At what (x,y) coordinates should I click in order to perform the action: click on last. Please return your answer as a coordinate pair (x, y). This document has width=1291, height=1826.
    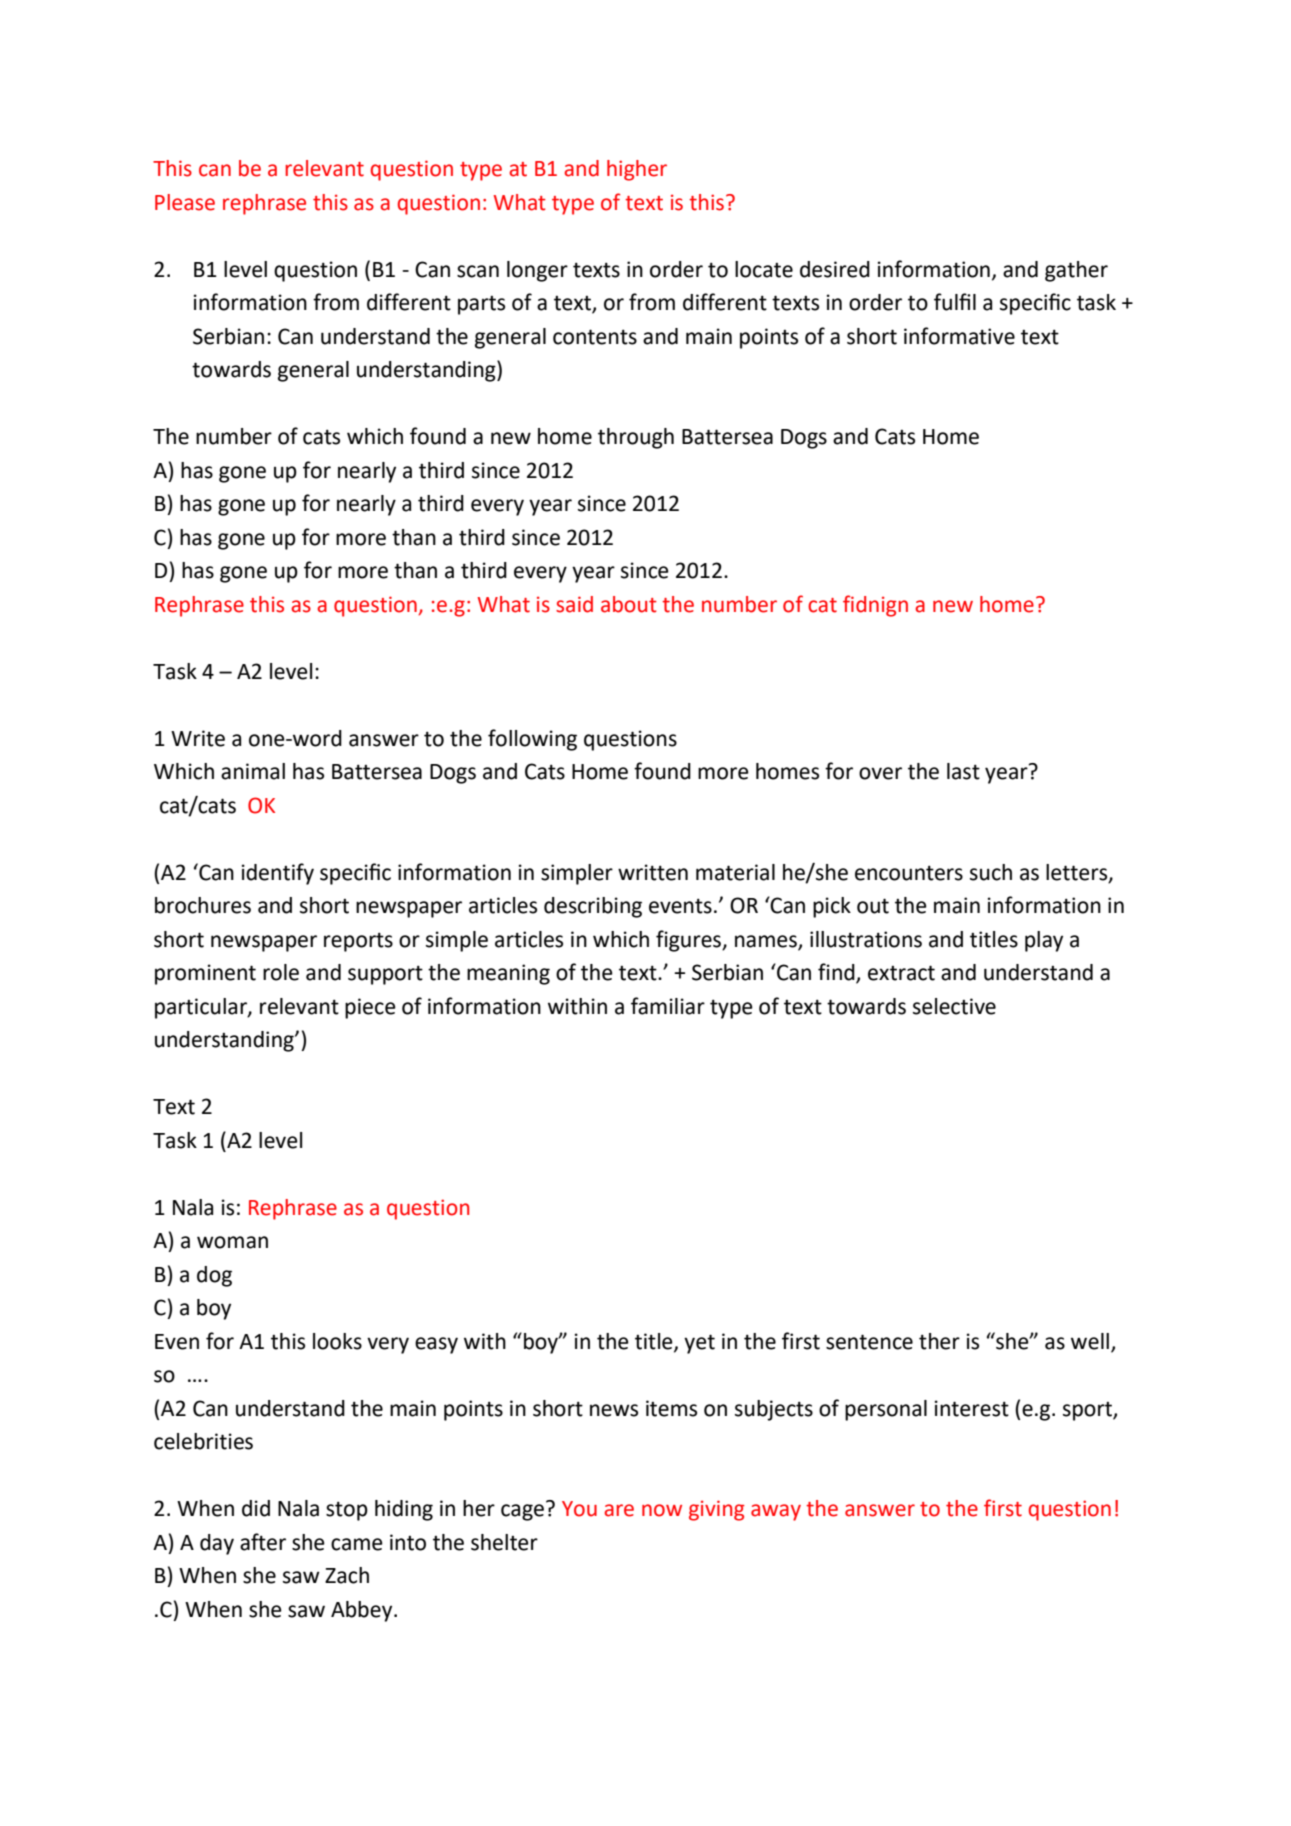
    Looking at the image, I should click on (963, 771).
